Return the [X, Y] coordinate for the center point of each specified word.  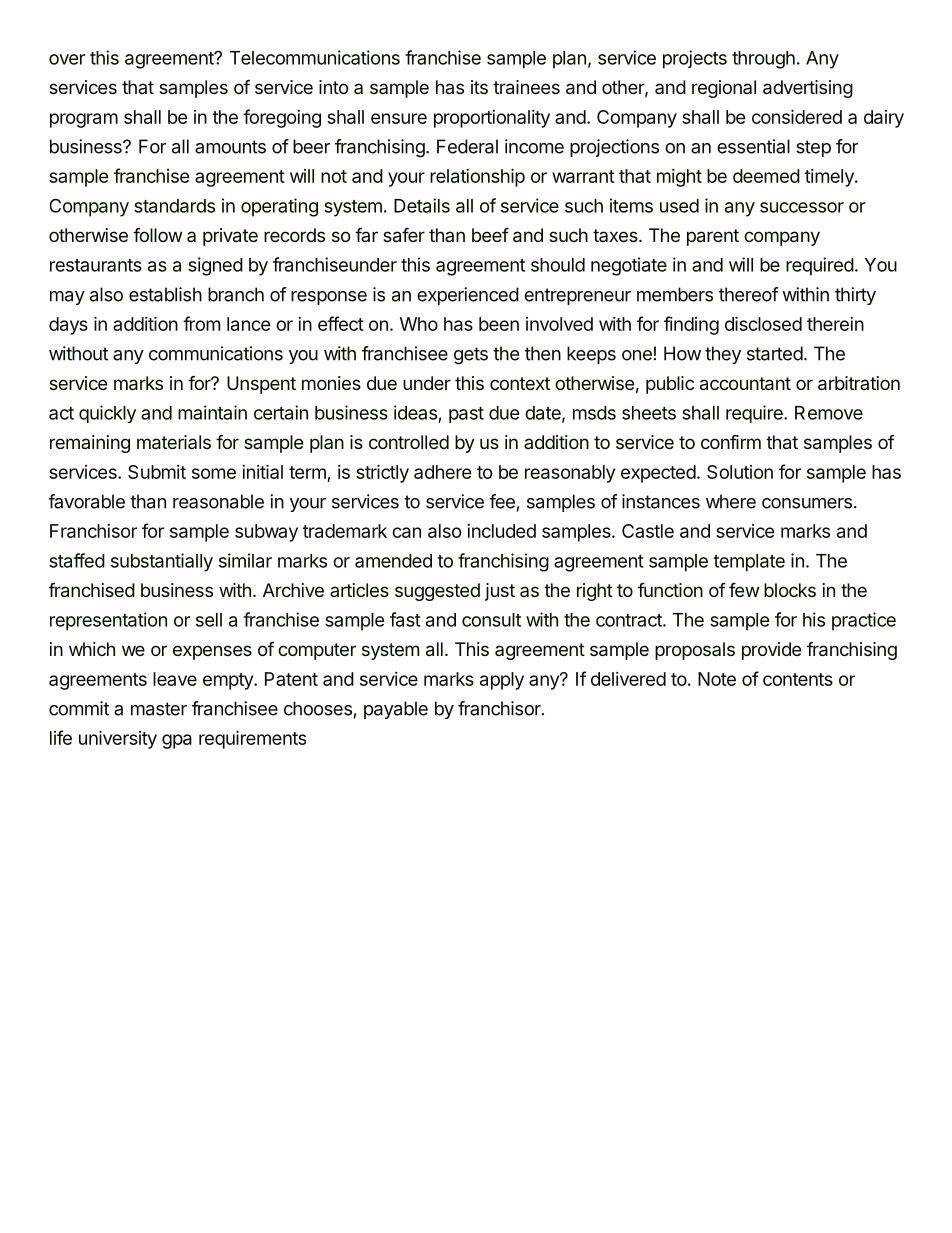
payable [396, 710]
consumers [807, 503]
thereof [749, 294]
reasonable [218, 501]
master [159, 709]
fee [502, 501]
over [67, 59]
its [479, 87]
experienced [468, 296]
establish [165, 294]
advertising [808, 89]
